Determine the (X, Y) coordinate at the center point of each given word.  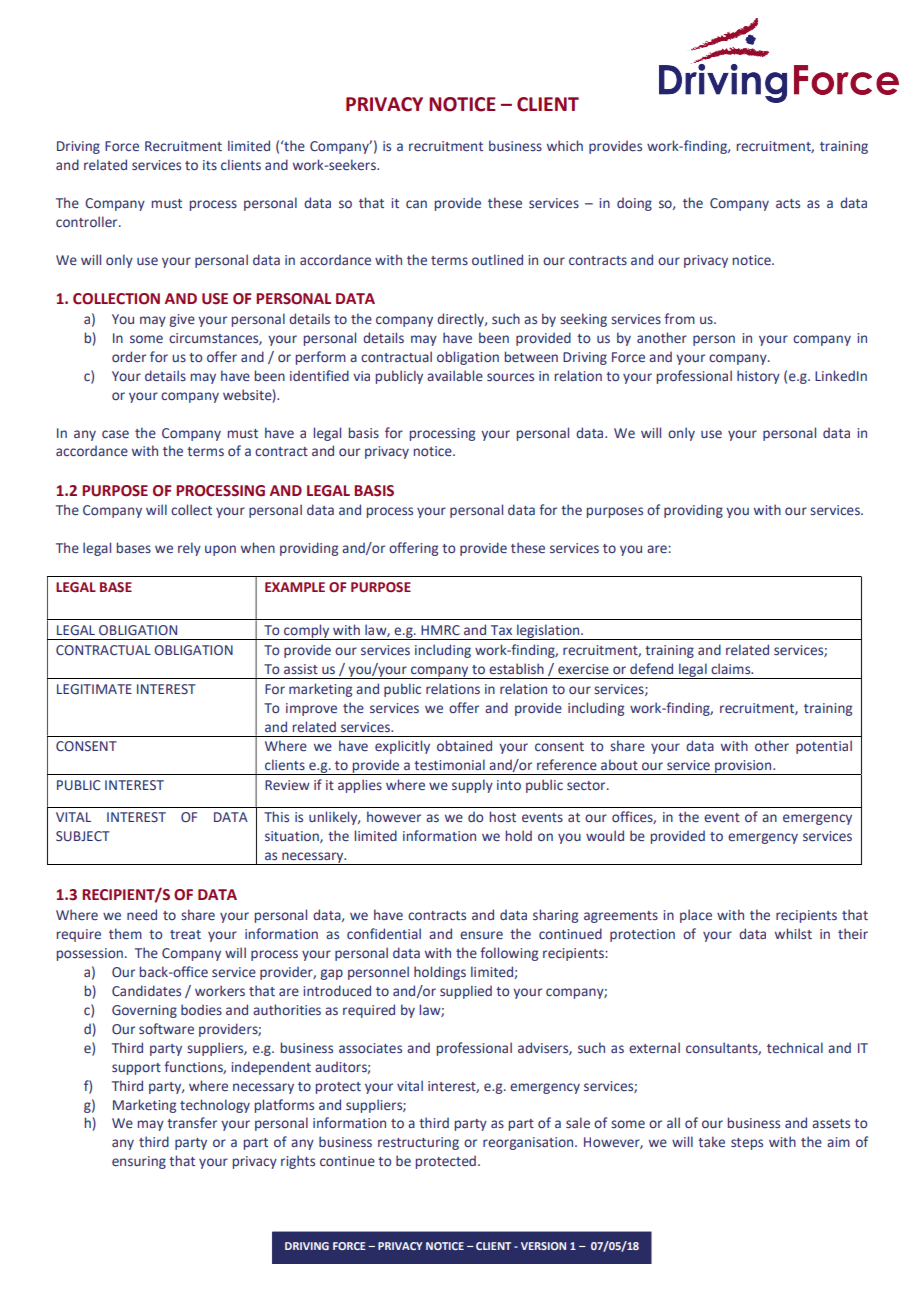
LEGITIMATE (94, 689)
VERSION (543, 1246)
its (210, 165)
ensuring (139, 1162)
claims (732, 668)
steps (747, 1144)
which (565, 145)
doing (634, 204)
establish (516, 668)
